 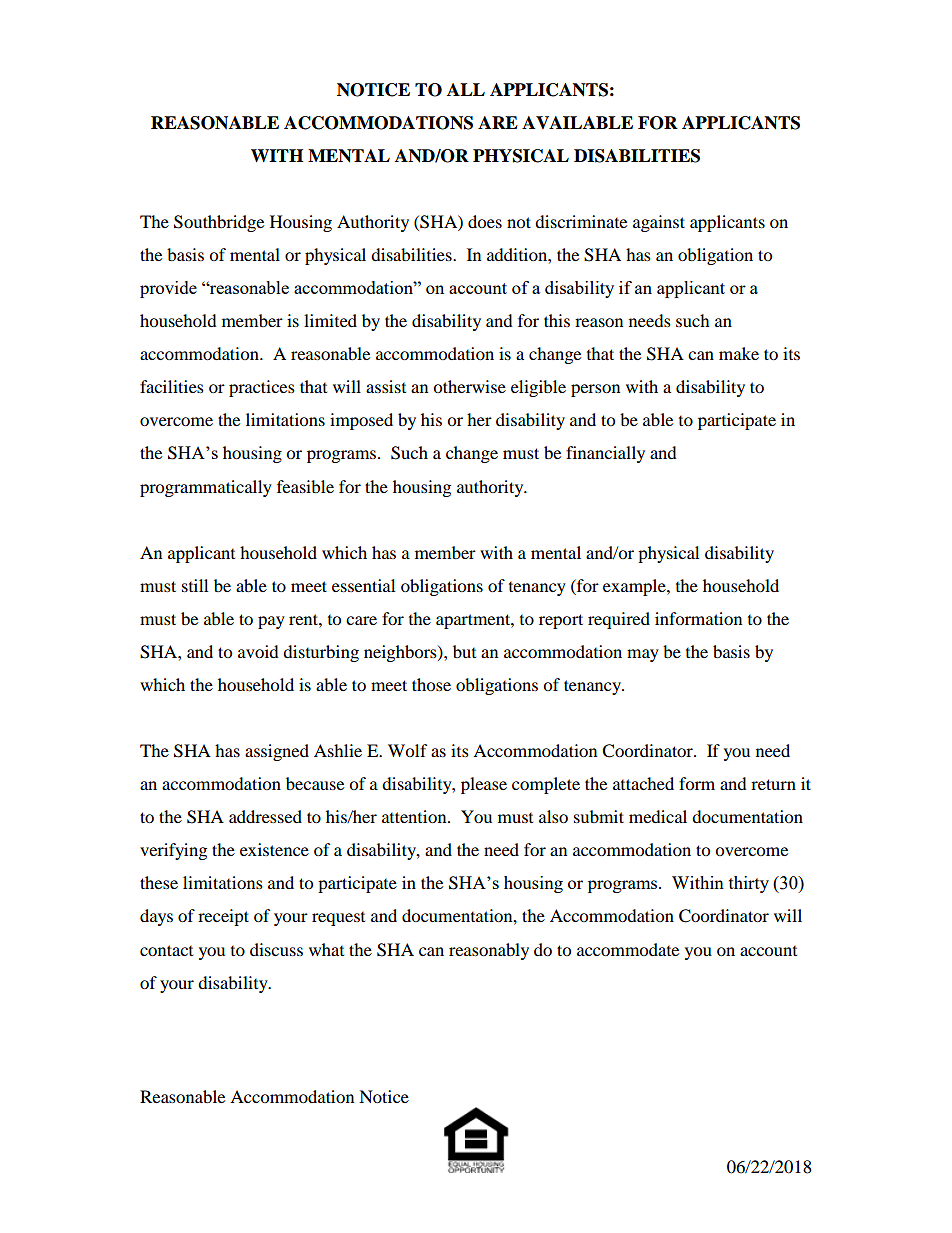 I want to click on request, so click(x=338, y=919).
